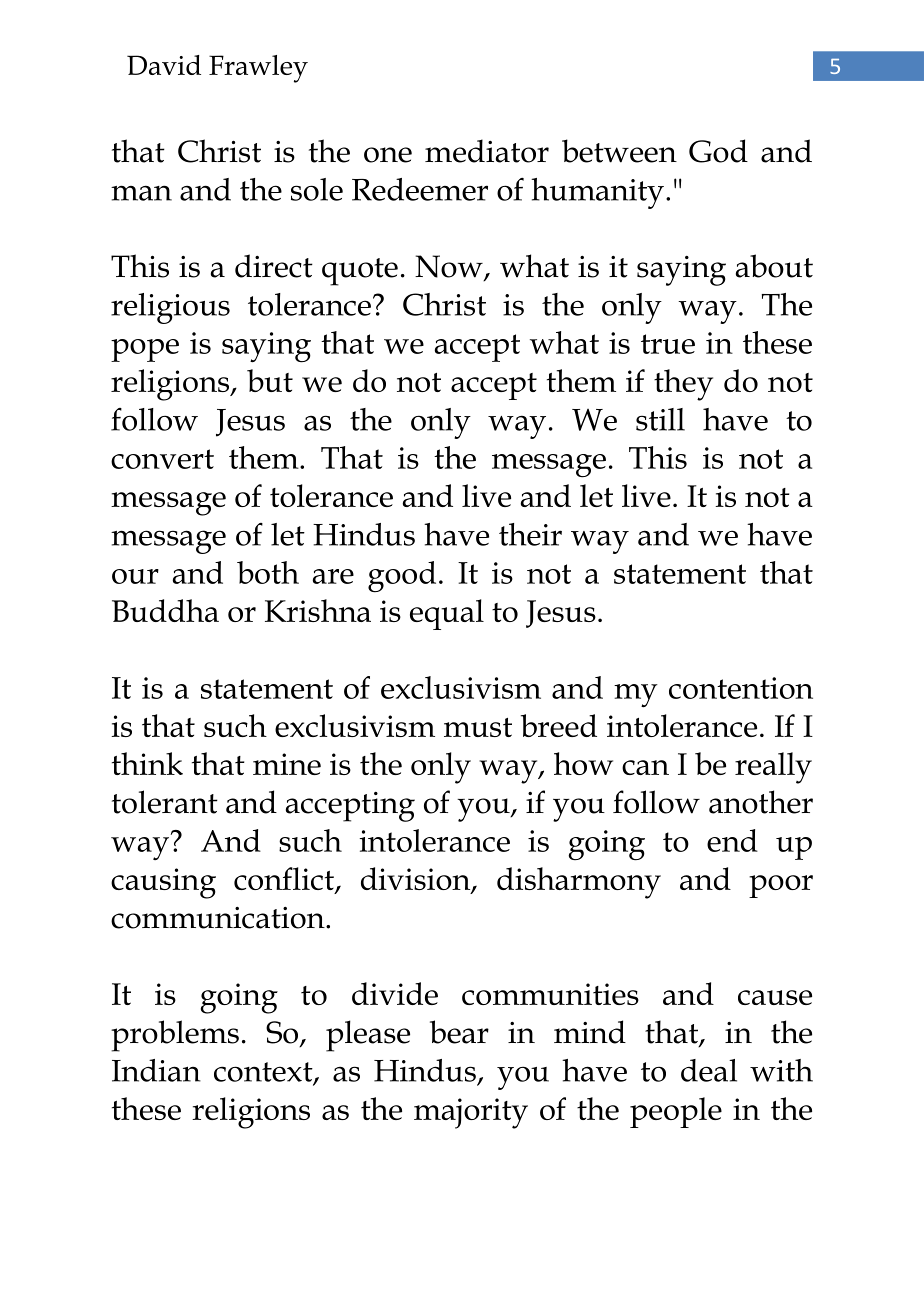 This document has width=924, height=1311. I want to click on David, so click(164, 65).
